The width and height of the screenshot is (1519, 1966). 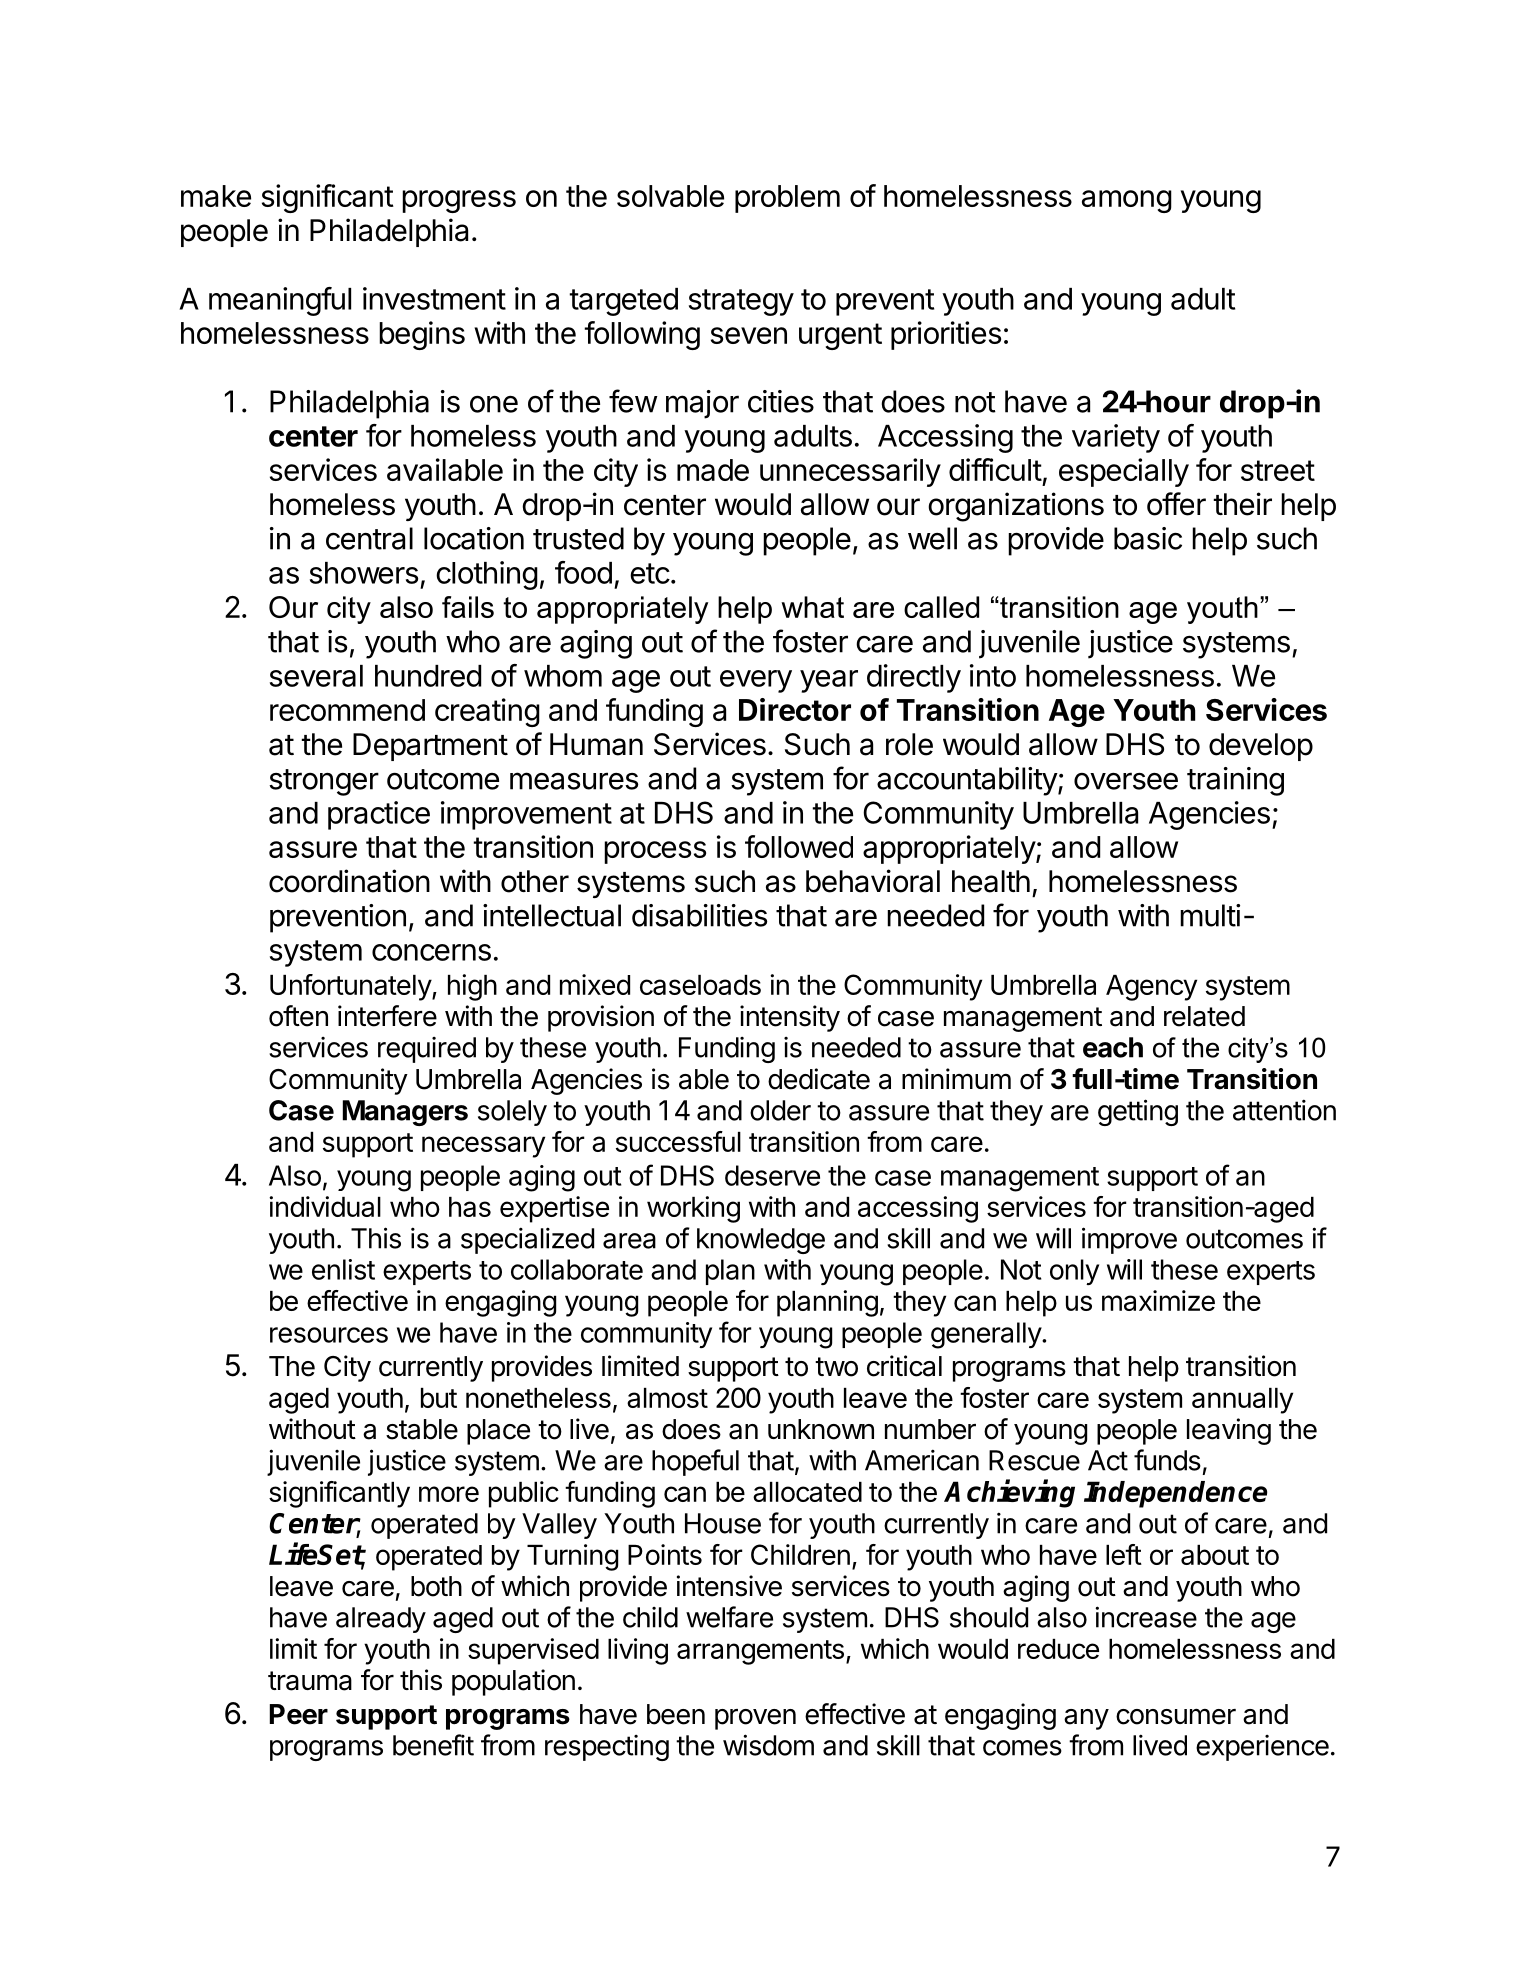 I want to click on proven, so click(x=755, y=1719).
